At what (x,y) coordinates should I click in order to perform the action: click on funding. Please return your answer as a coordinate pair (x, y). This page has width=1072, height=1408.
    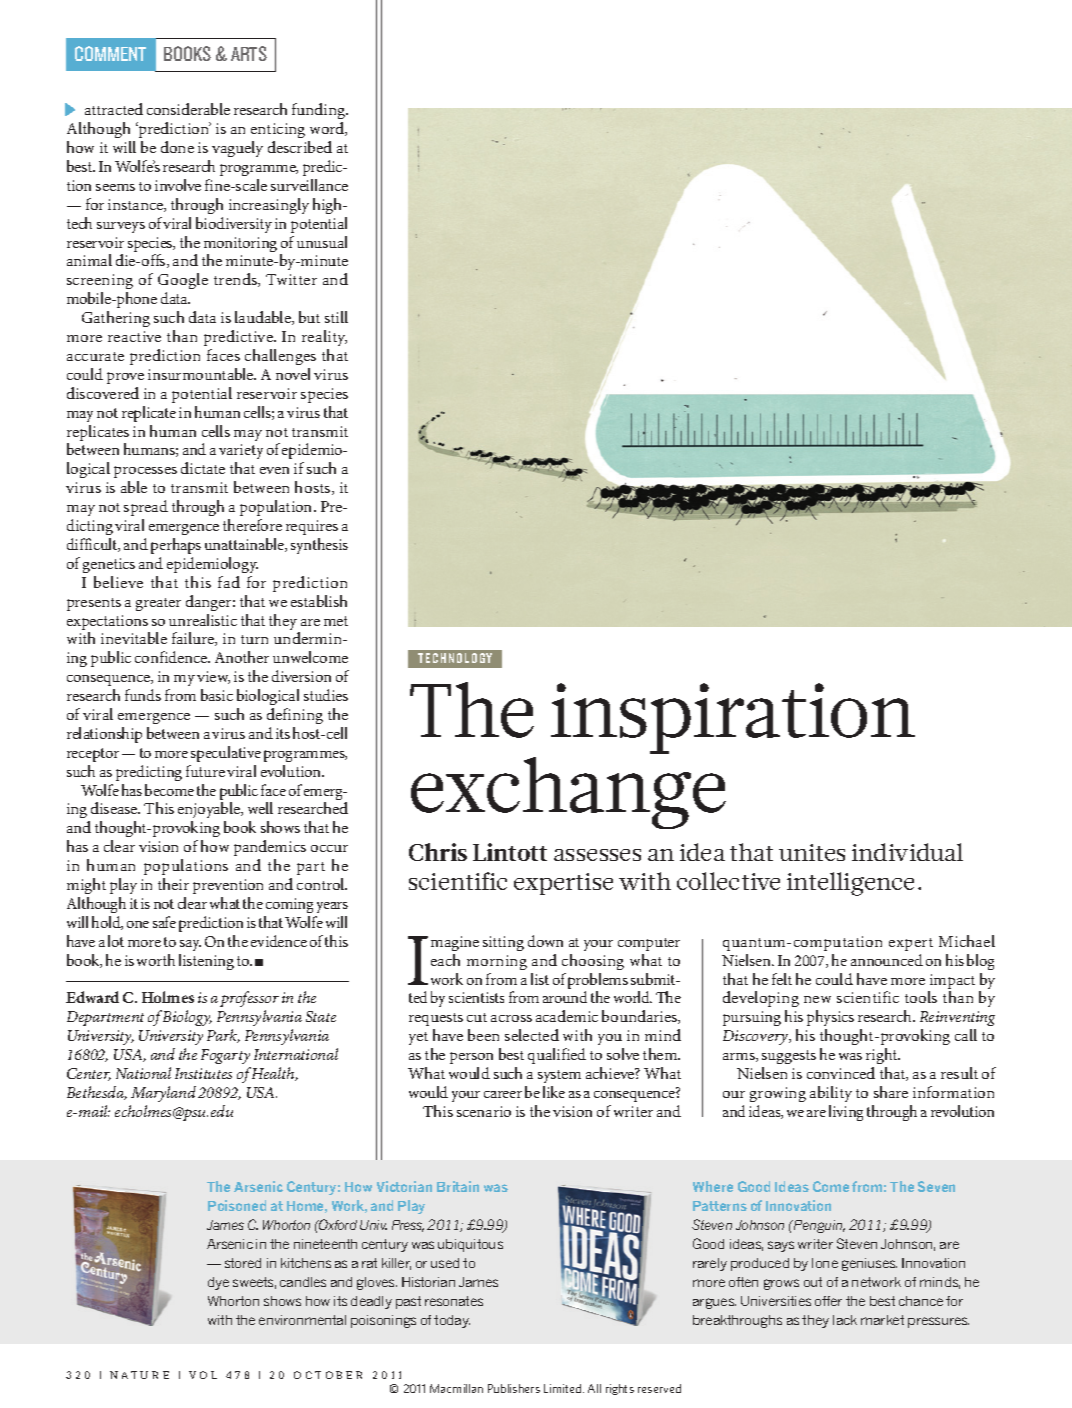
    Looking at the image, I should click on (320, 113).
